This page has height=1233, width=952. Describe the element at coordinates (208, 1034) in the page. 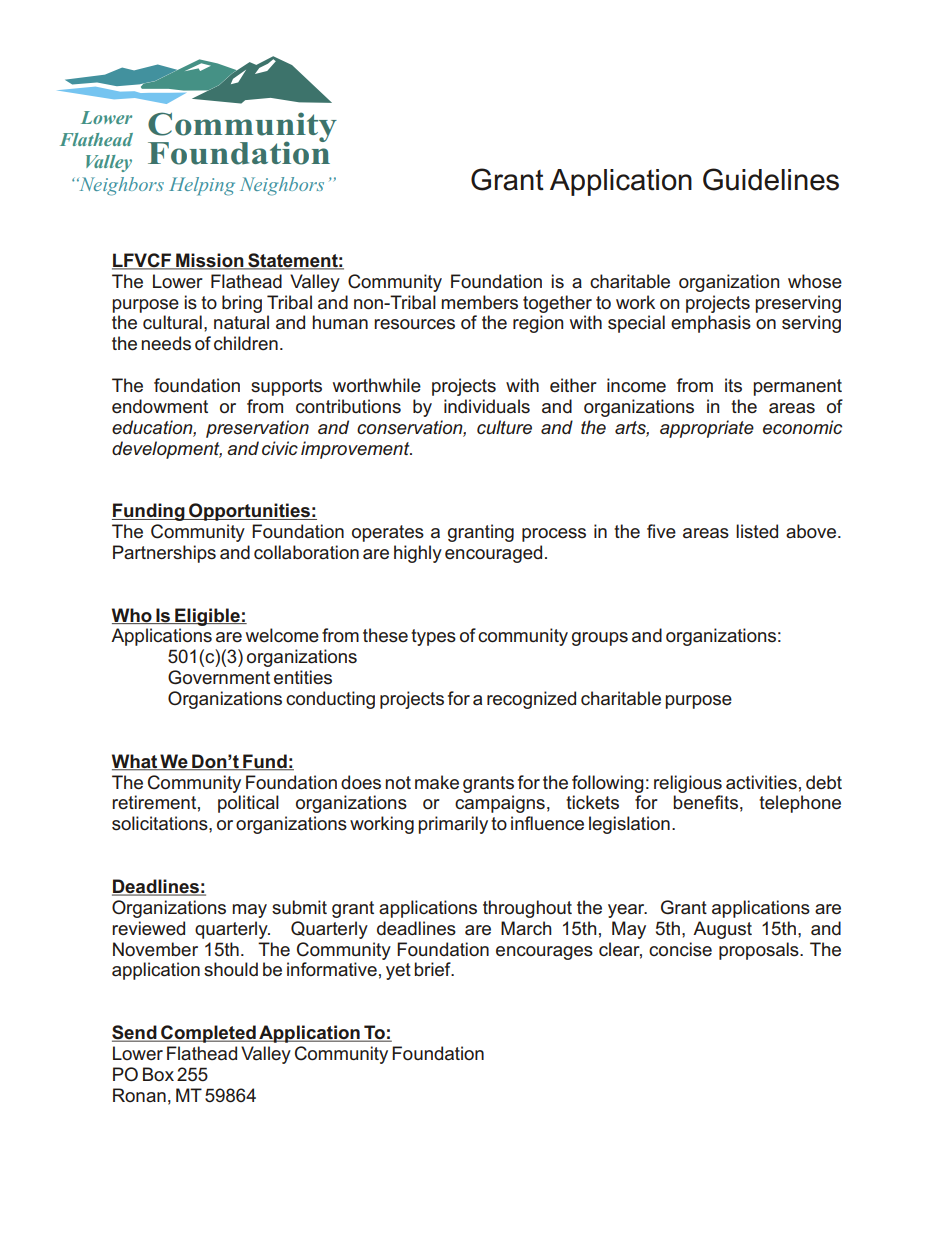

I see `Completed` at that location.
